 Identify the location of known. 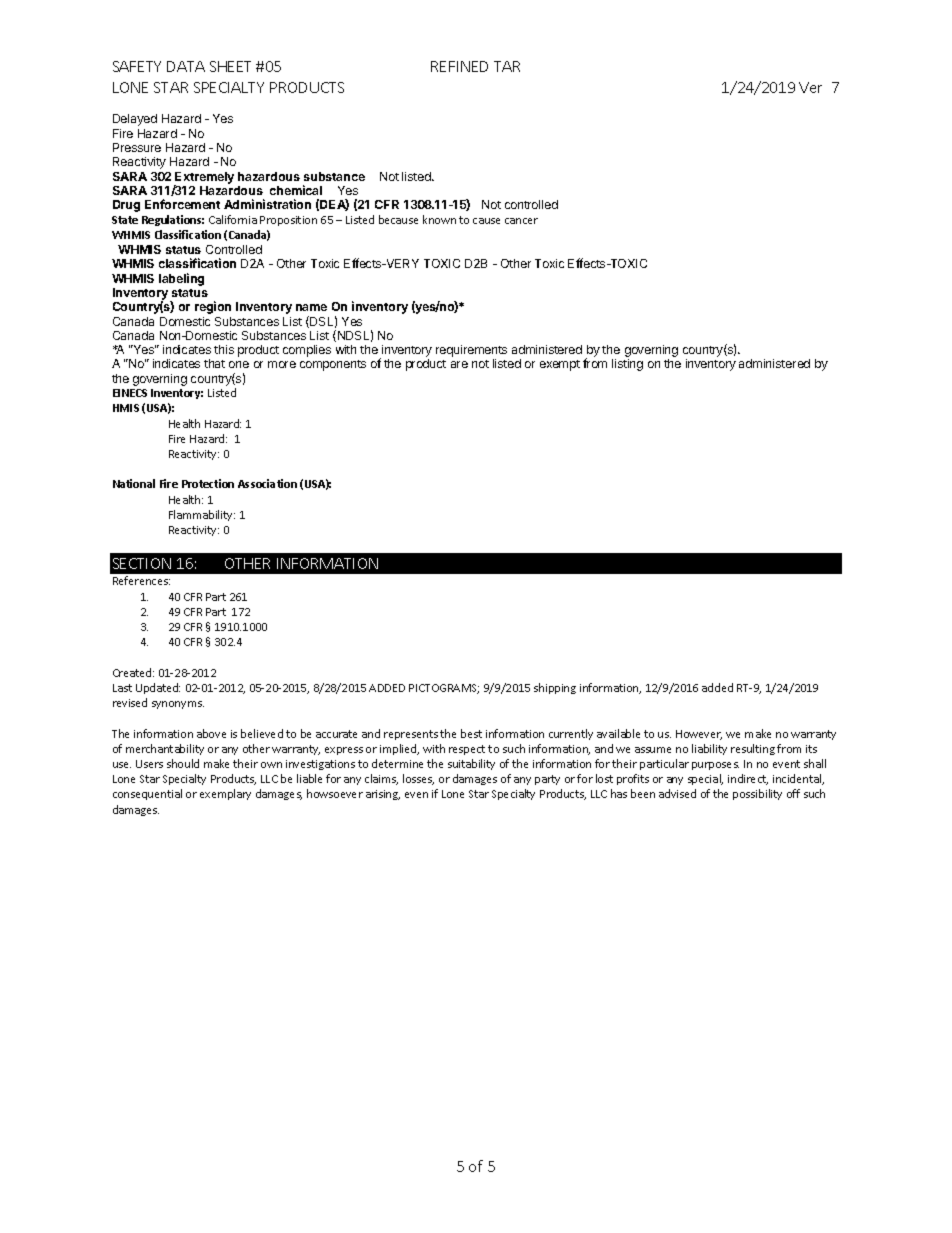
(439, 219).
